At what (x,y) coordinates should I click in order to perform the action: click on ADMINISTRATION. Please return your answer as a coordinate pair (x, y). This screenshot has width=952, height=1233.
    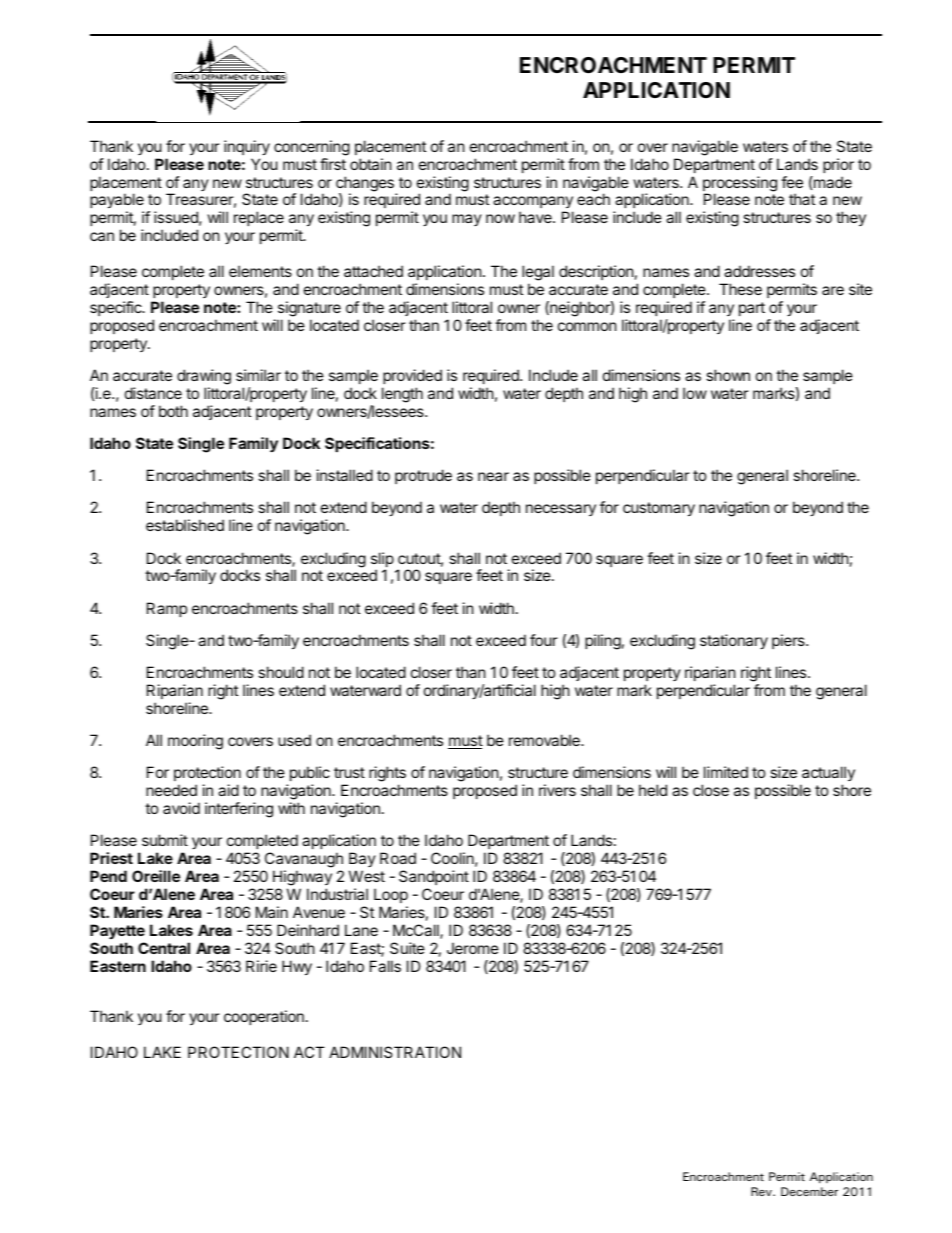
    Looking at the image, I should click on (395, 1052).
